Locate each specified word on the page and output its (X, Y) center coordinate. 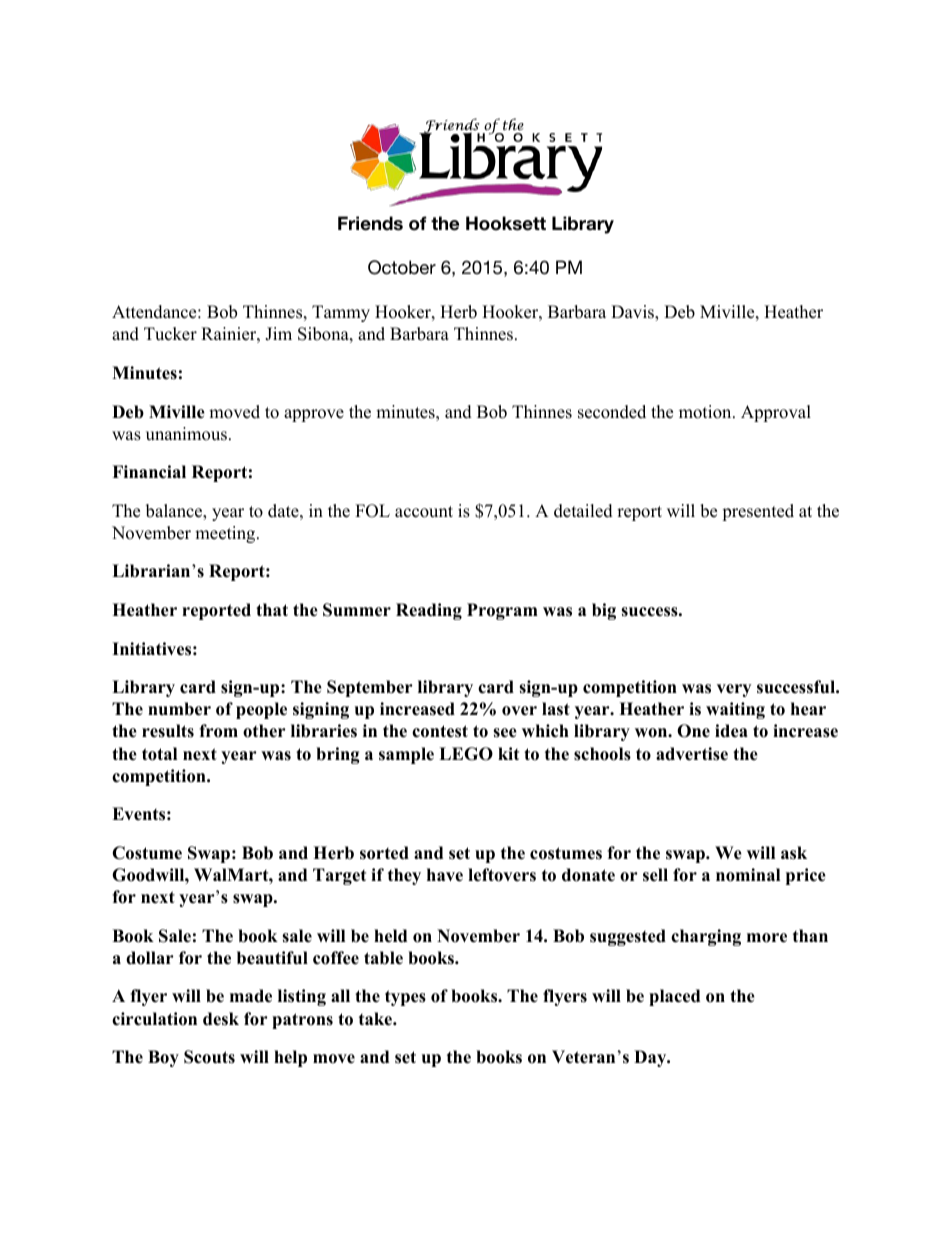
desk (221, 1019)
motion (706, 412)
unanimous (186, 434)
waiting (735, 710)
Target (339, 876)
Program (502, 611)
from (218, 731)
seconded (612, 412)
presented (758, 512)
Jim (278, 334)
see (505, 733)
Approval (776, 413)
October (402, 267)
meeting (226, 534)
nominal (748, 875)
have (445, 875)
